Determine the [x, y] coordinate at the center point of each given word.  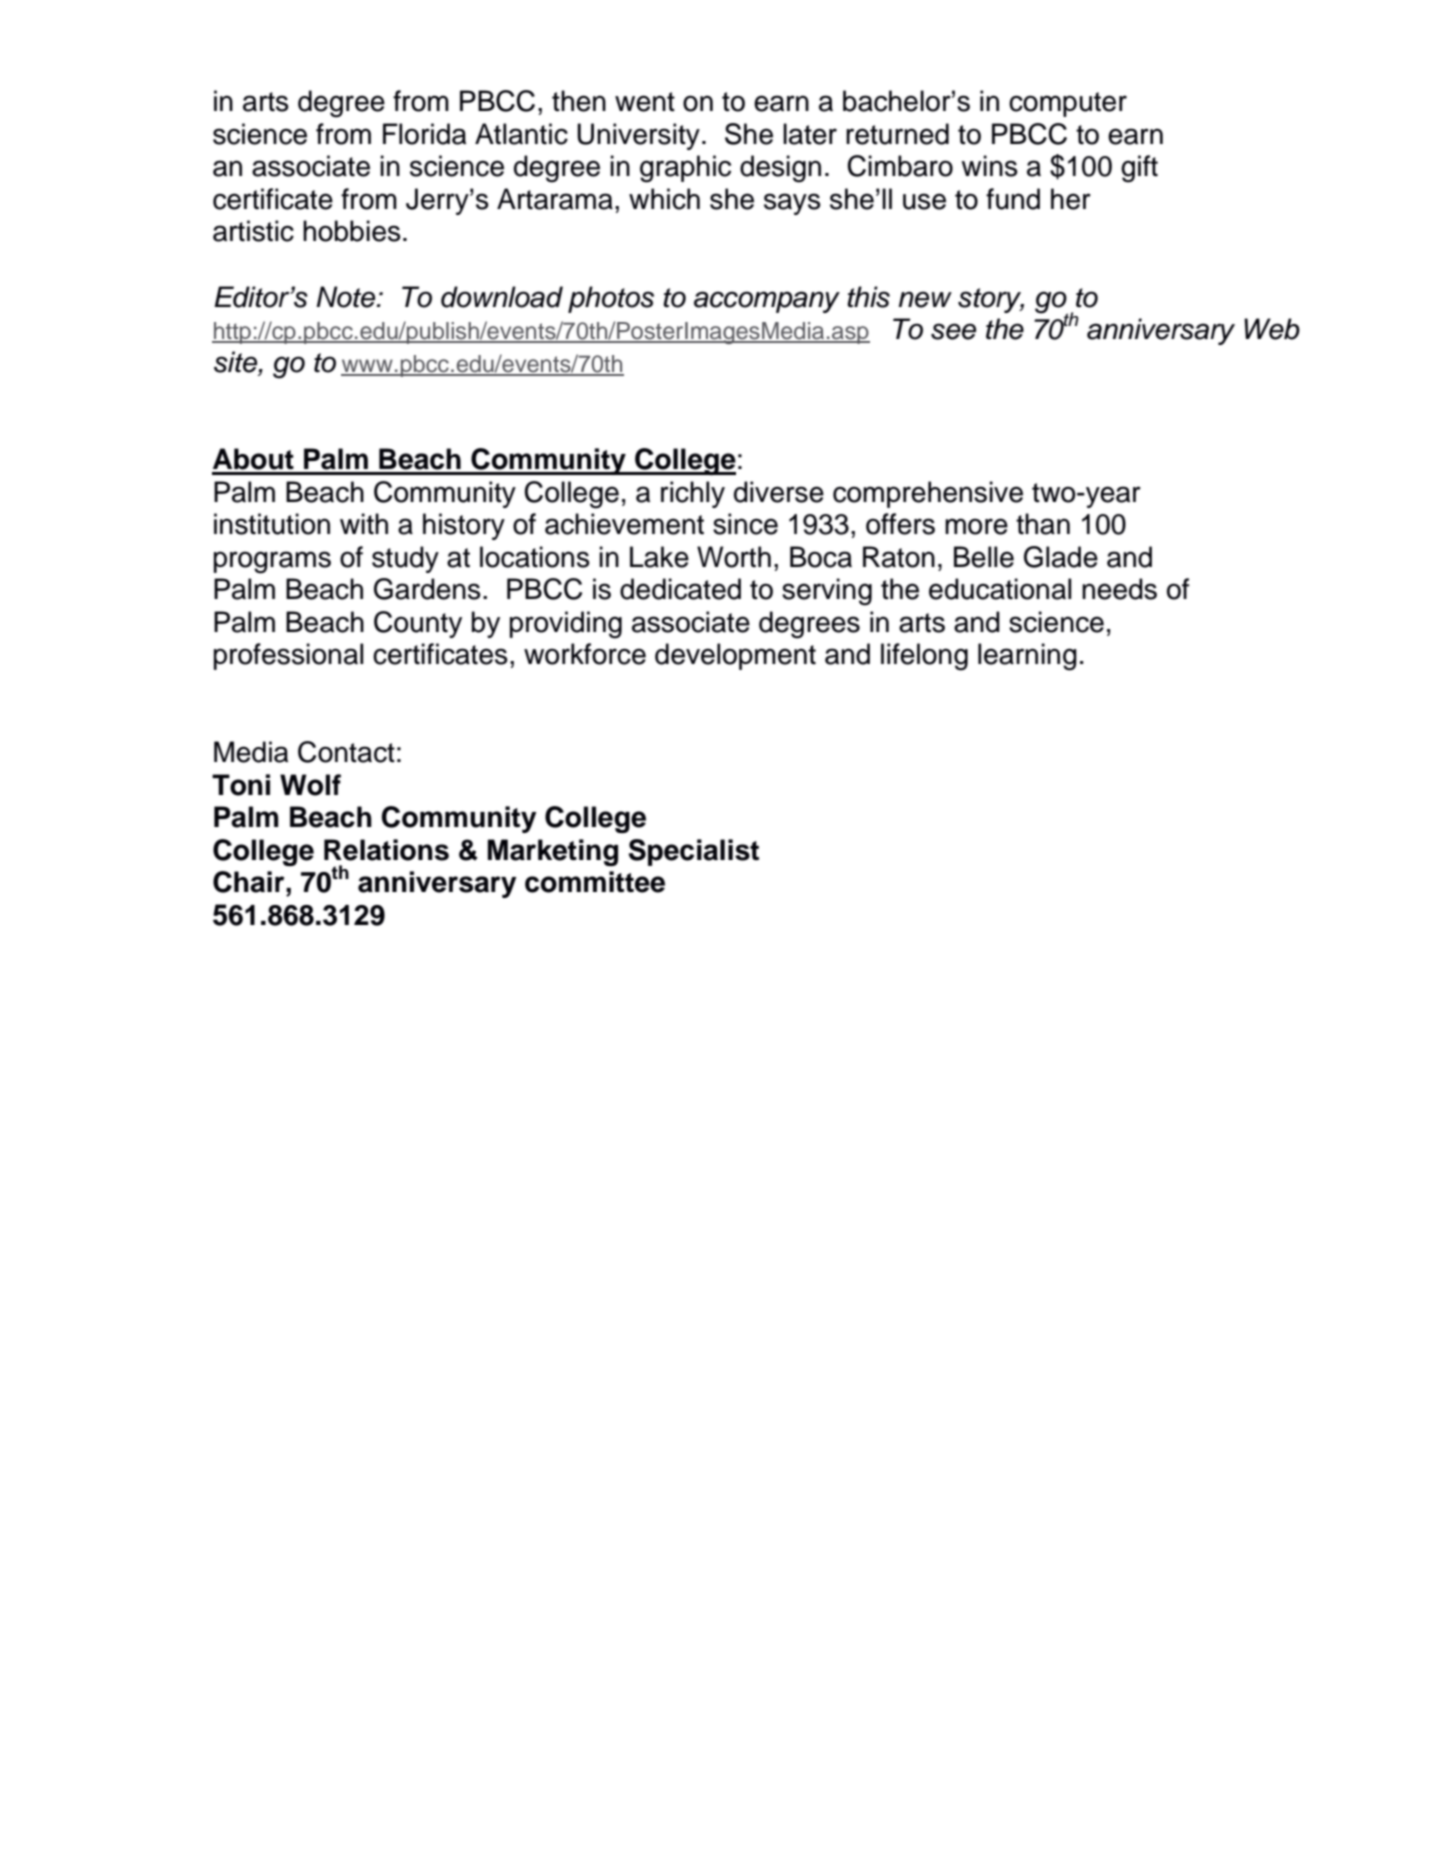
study [405, 559]
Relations [386, 850]
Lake [659, 557]
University [638, 136]
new [925, 299]
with [364, 524]
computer [1068, 104]
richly [693, 494]
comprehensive [928, 494]
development [735, 656]
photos [611, 299]
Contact [346, 752]
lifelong [924, 657]
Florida [424, 134]
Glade [1061, 557]
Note [347, 297]
